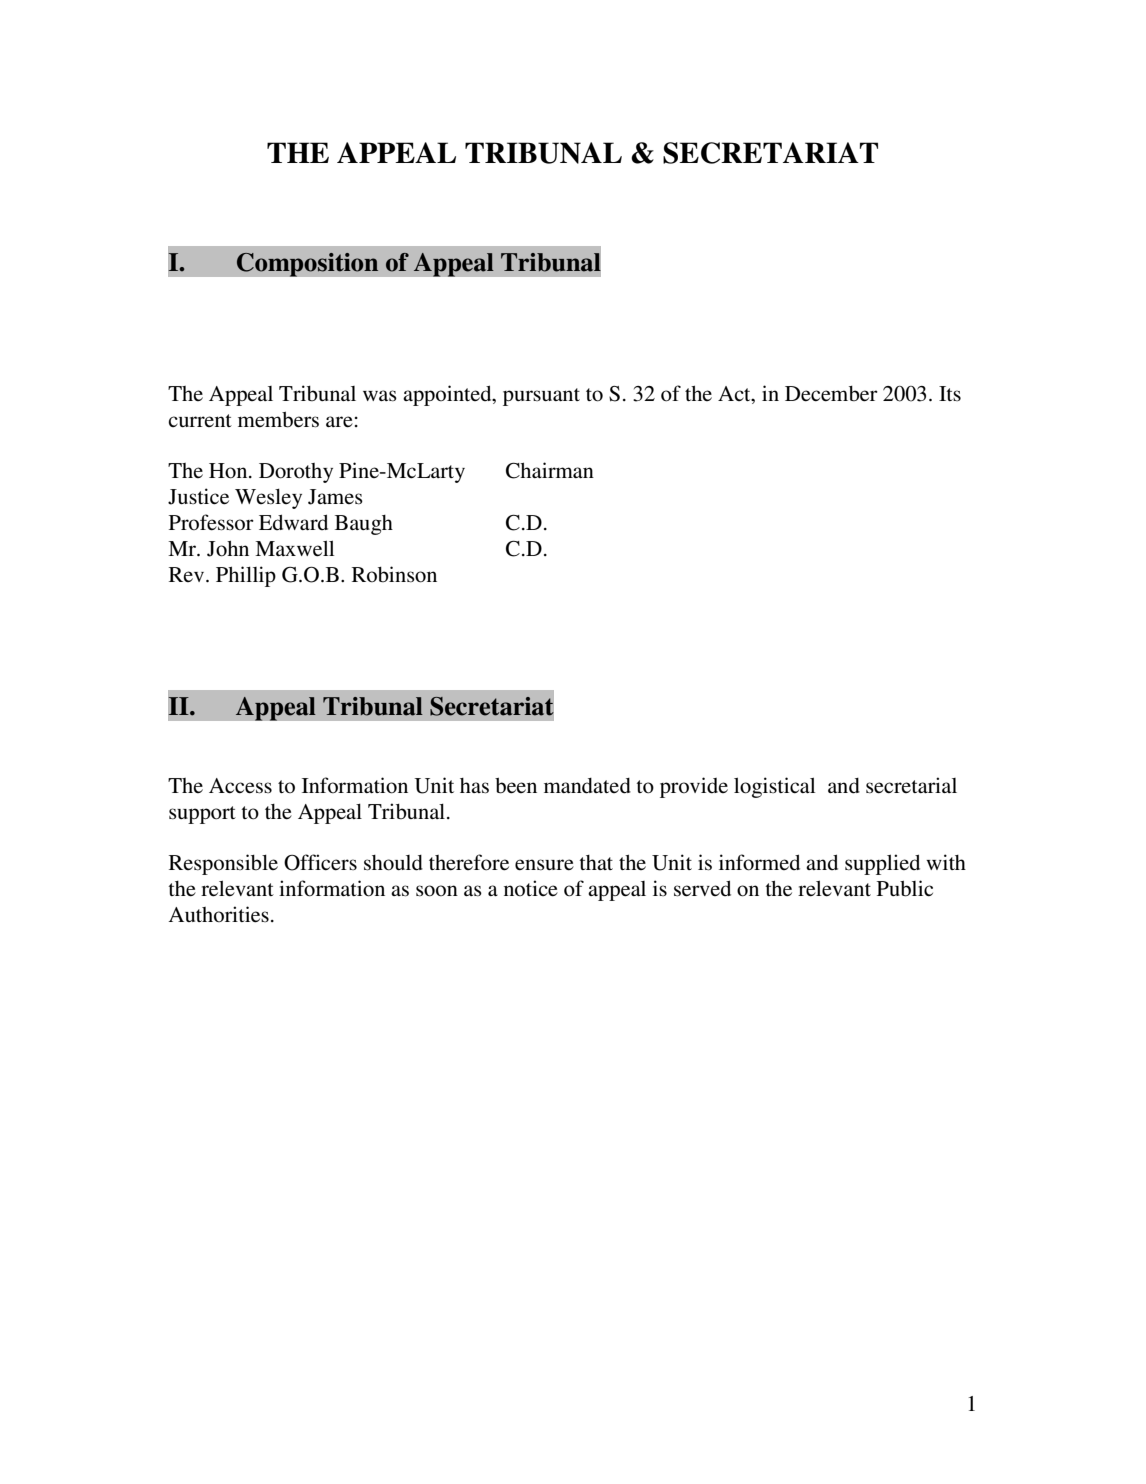 The height and width of the screenshot is (1484, 1146). What do you see at coordinates (307, 264) in the screenshot?
I see `Composition` at bounding box center [307, 264].
